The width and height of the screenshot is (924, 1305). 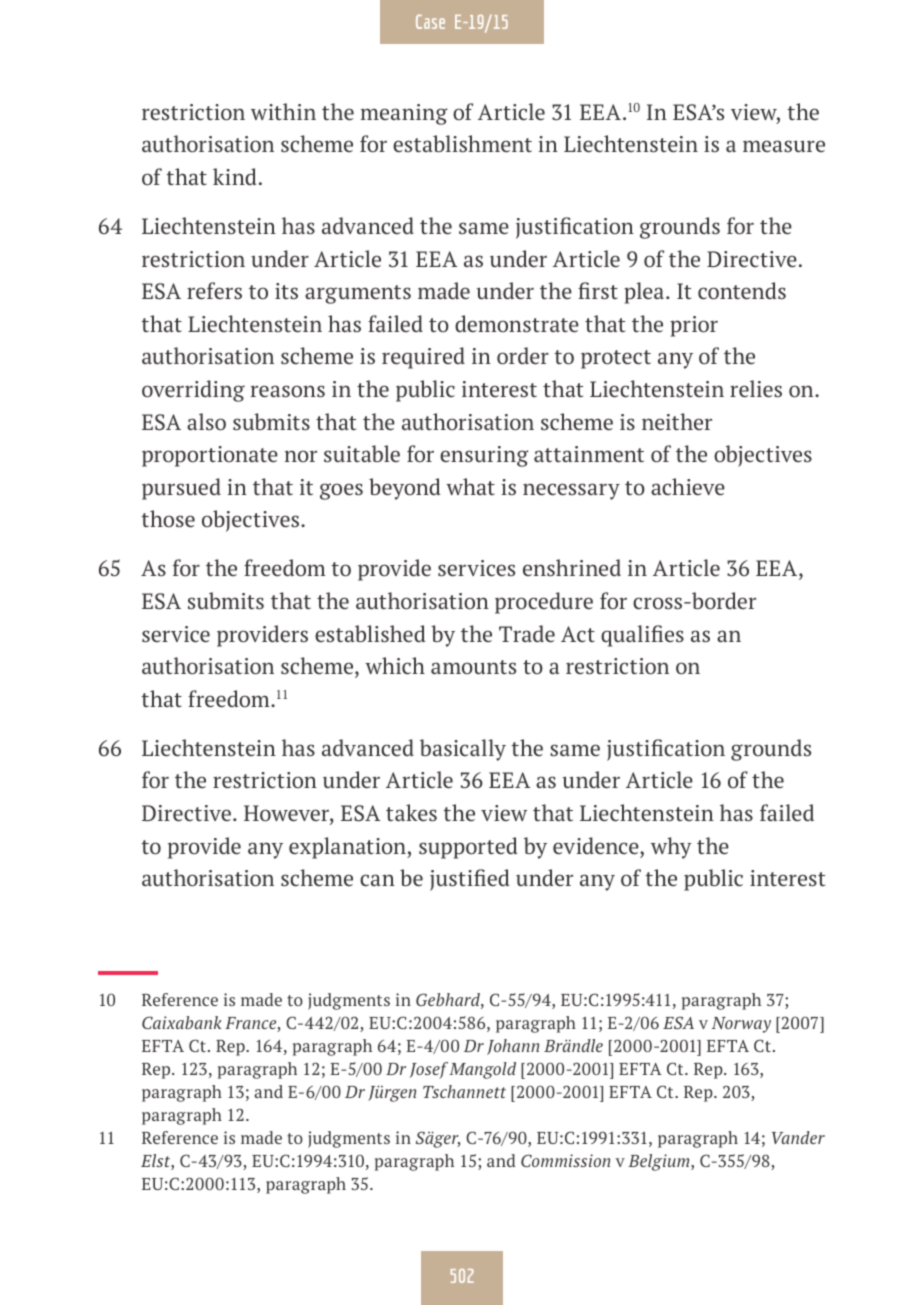 What do you see at coordinates (370, 634) in the screenshot?
I see `established` at bounding box center [370, 634].
